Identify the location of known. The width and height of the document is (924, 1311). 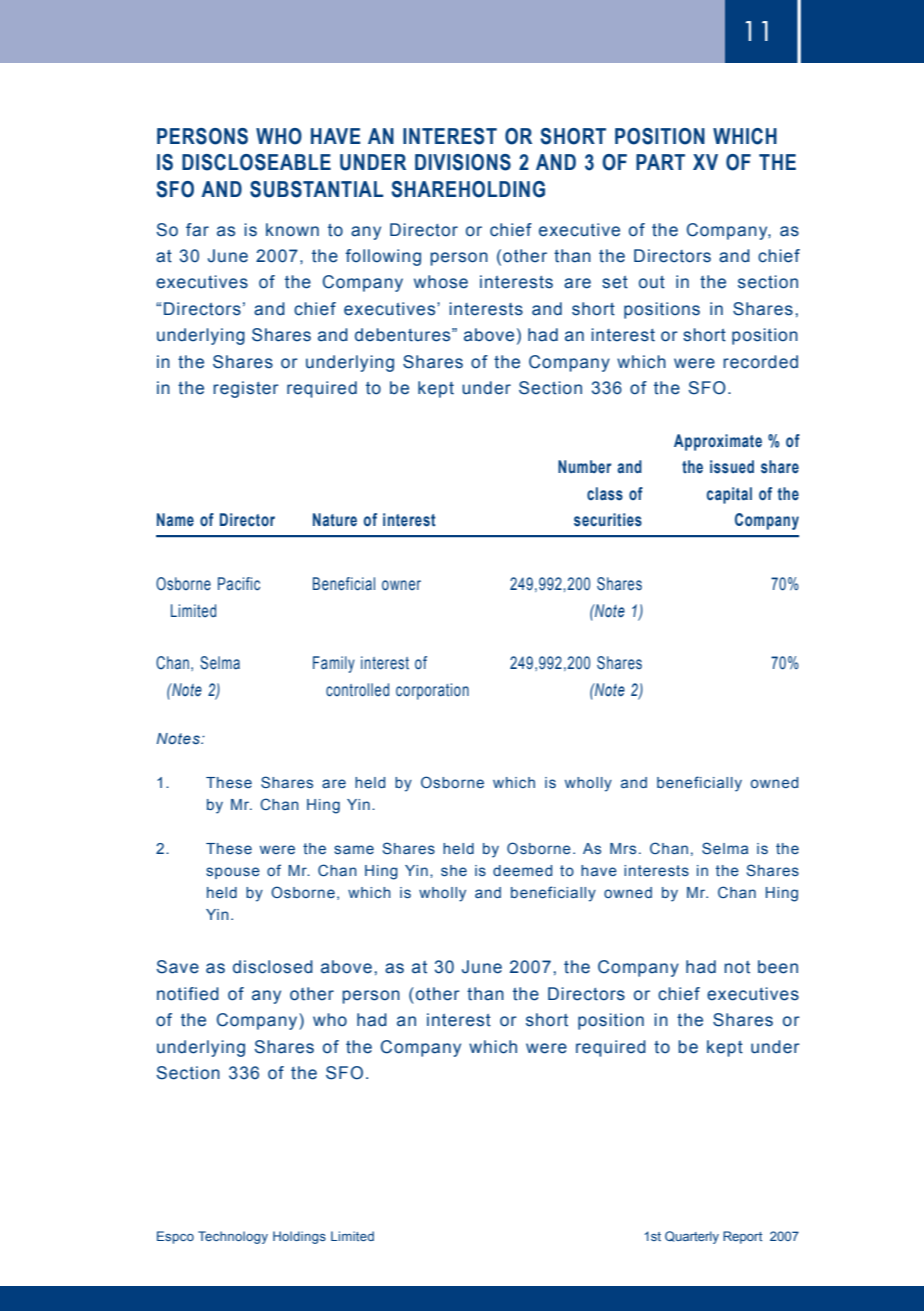
(292, 230).
